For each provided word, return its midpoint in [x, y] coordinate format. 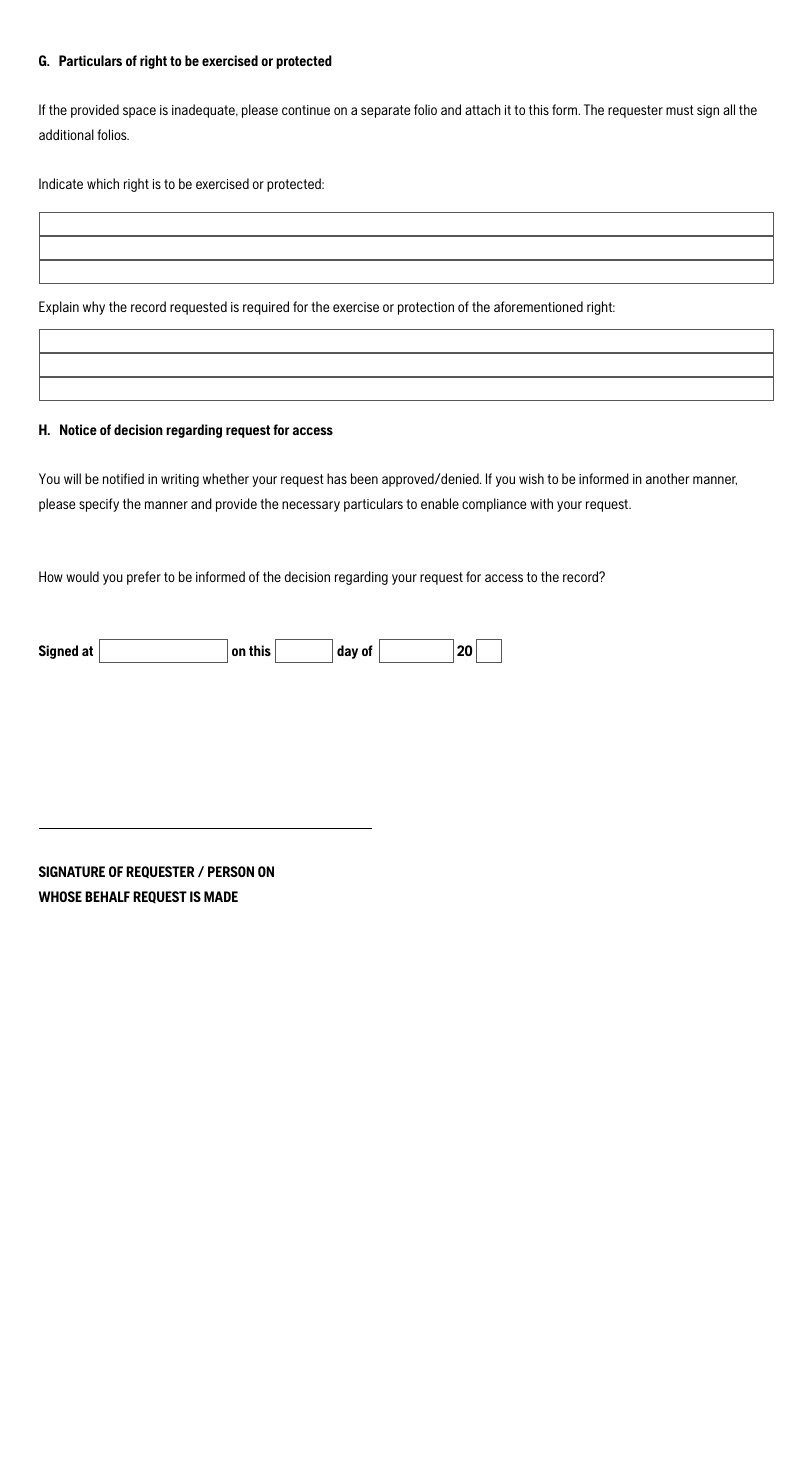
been [364, 478]
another [667, 478]
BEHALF [107, 896]
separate [385, 111]
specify [99, 505]
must [680, 110]
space [139, 112]
